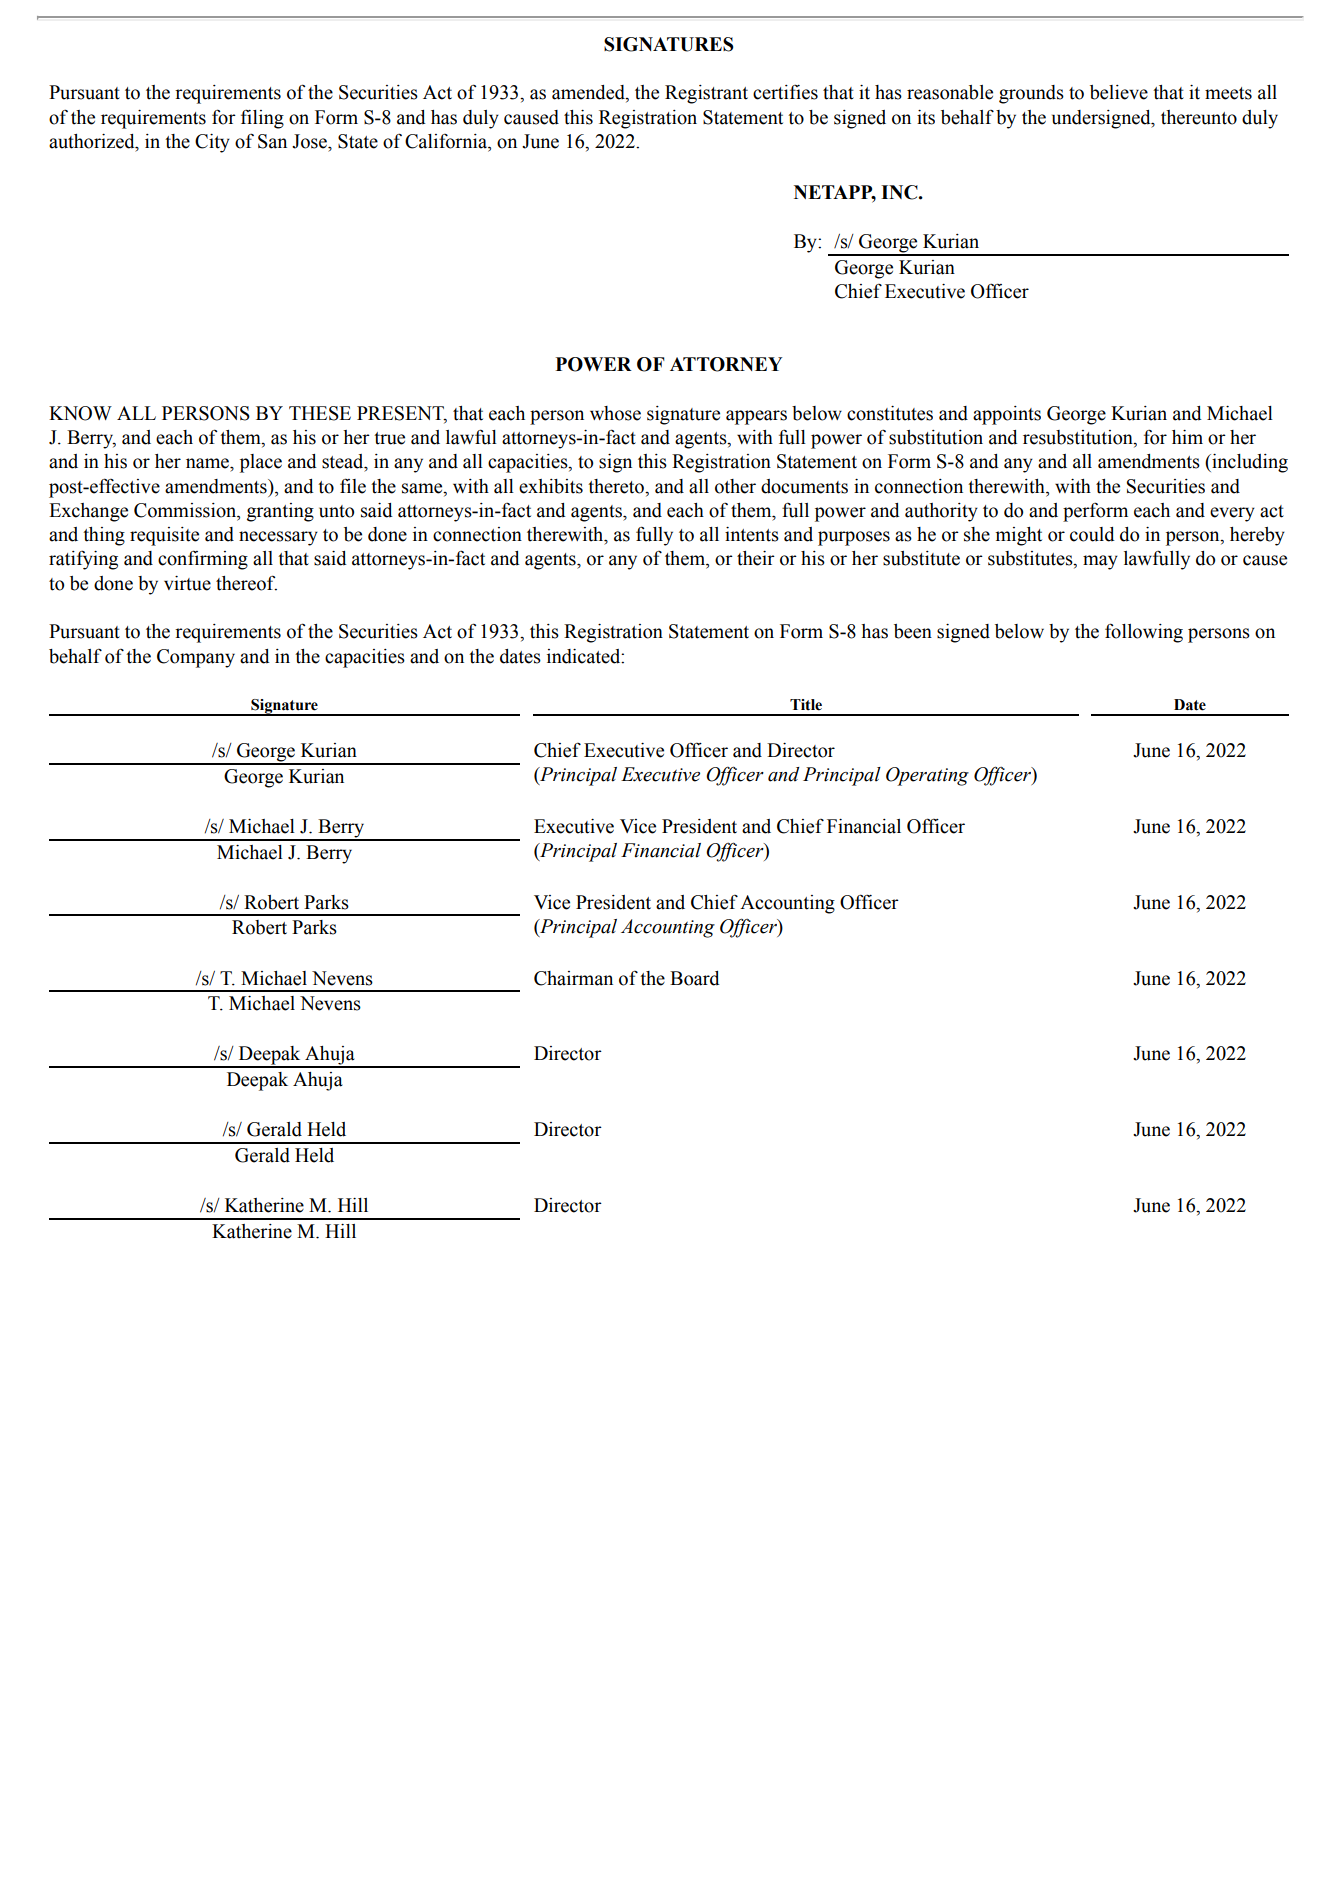 This page has height=1894, width=1339. What do you see at coordinates (1007, 415) in the page?
I see `appoints` at bounding box center [1007, 415].
